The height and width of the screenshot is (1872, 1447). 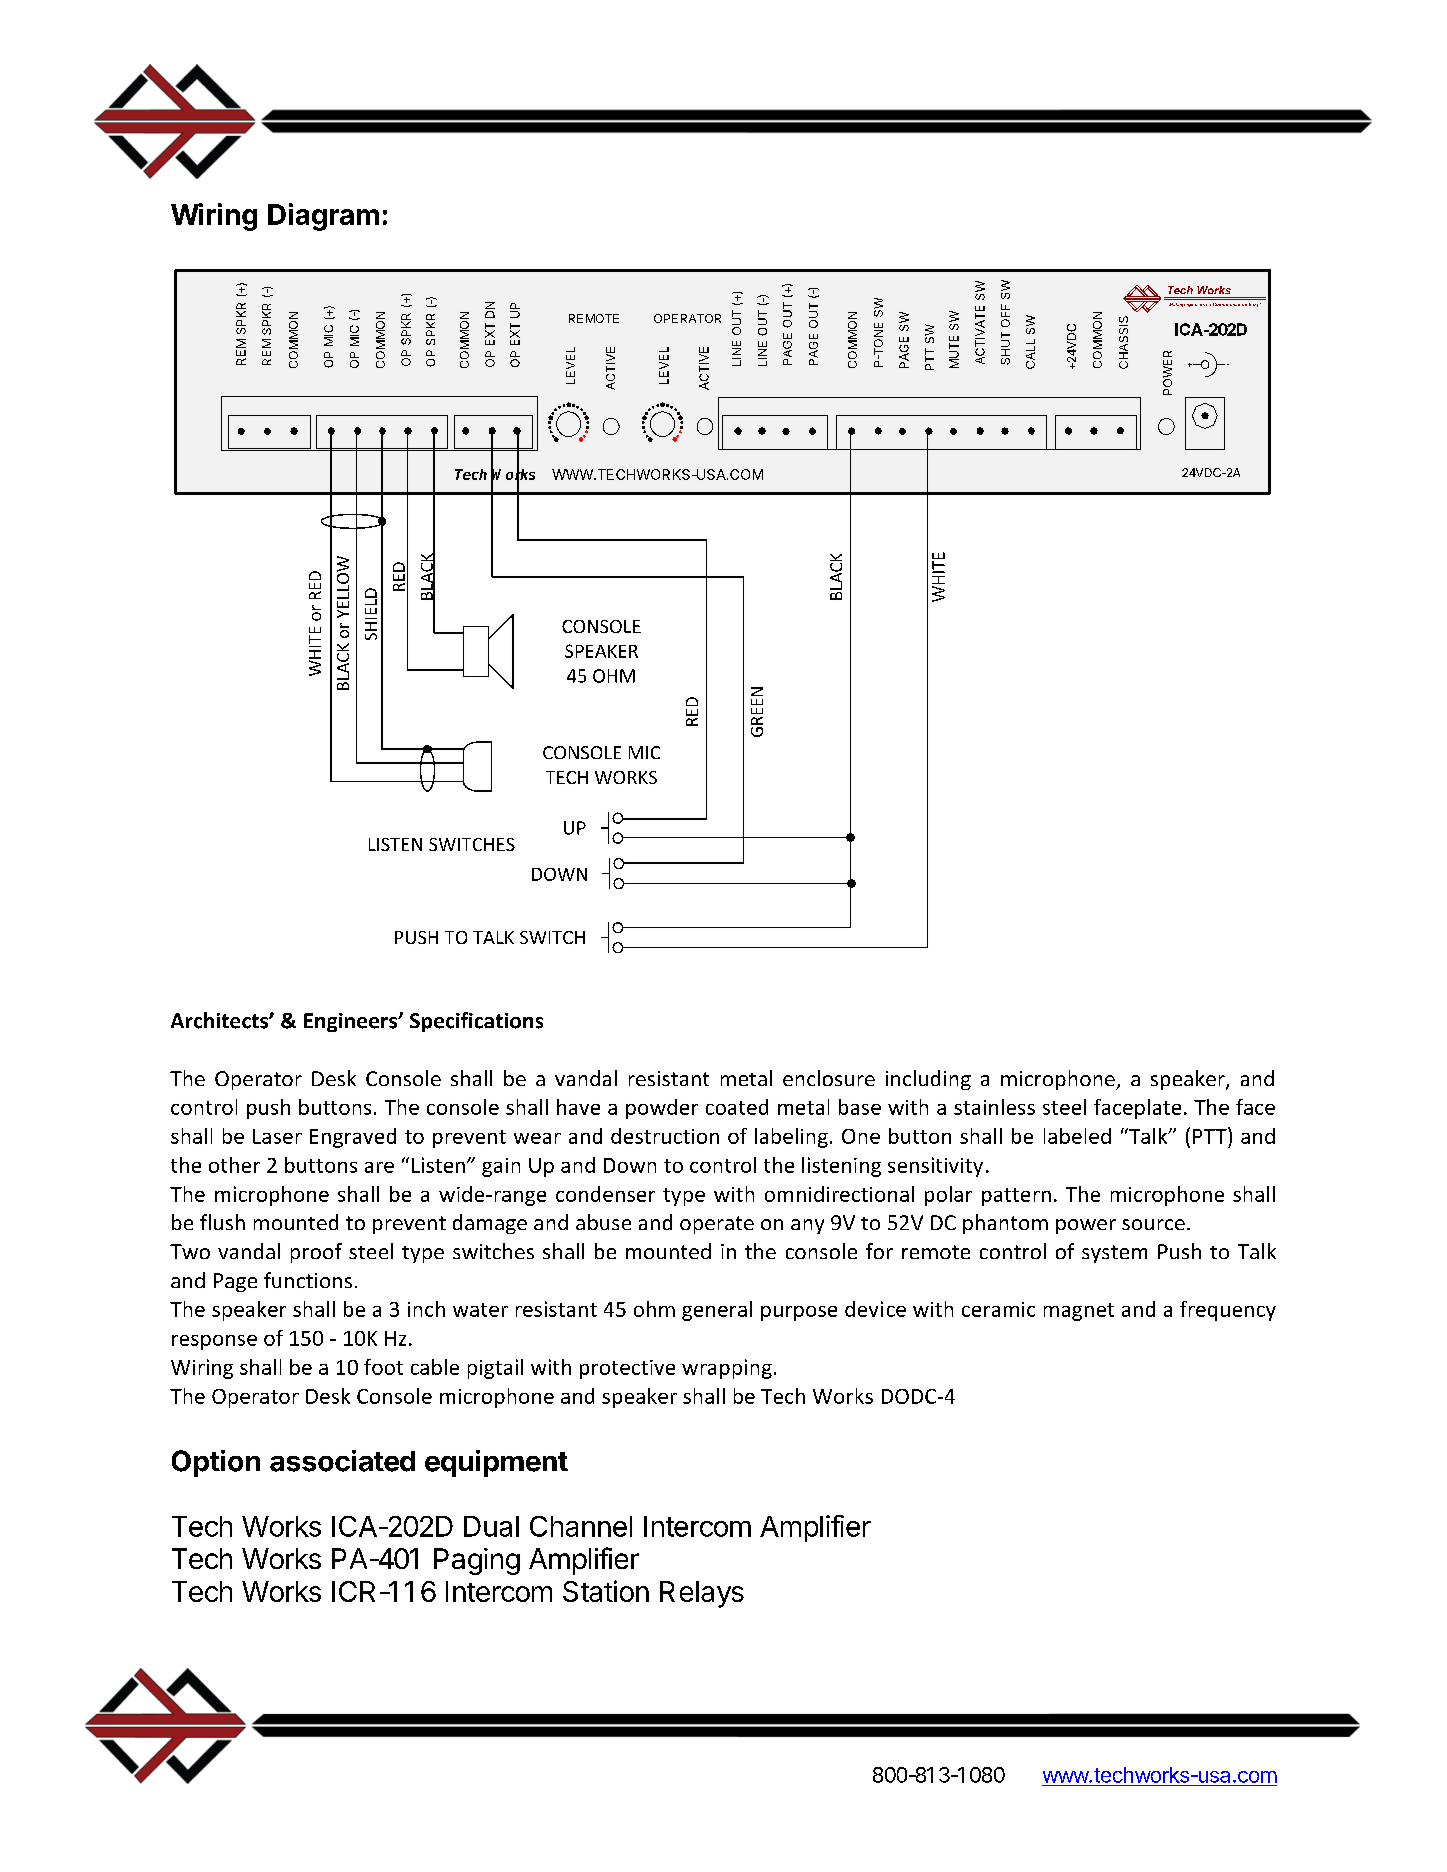 What do you see at coordinates (702, 1594) in the screenshot?
I see `Relays` at bounding box center [702, 1594].
